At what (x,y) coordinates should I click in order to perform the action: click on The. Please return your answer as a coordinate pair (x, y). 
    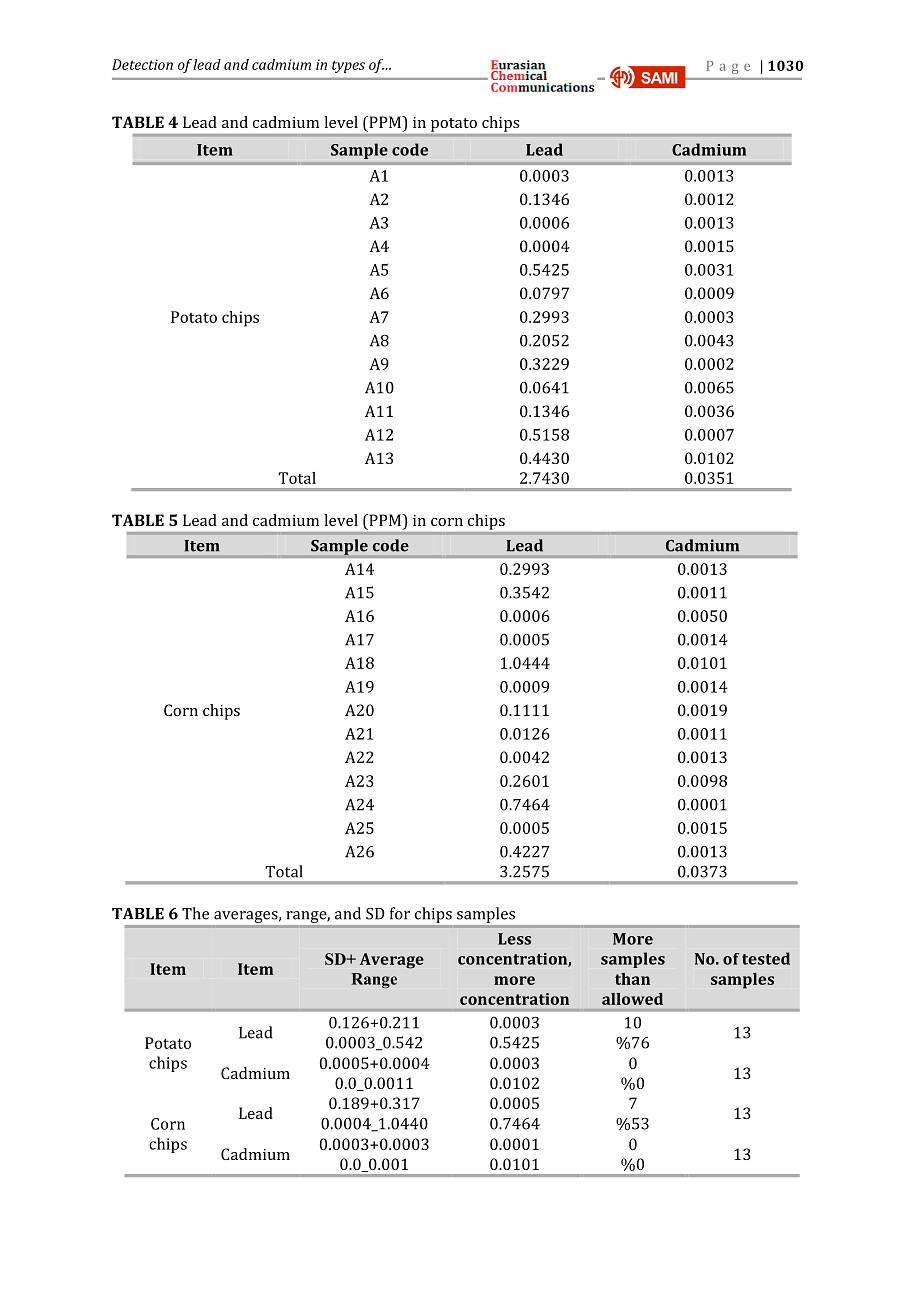
    Looking at the image, I should click on (195, 913).
